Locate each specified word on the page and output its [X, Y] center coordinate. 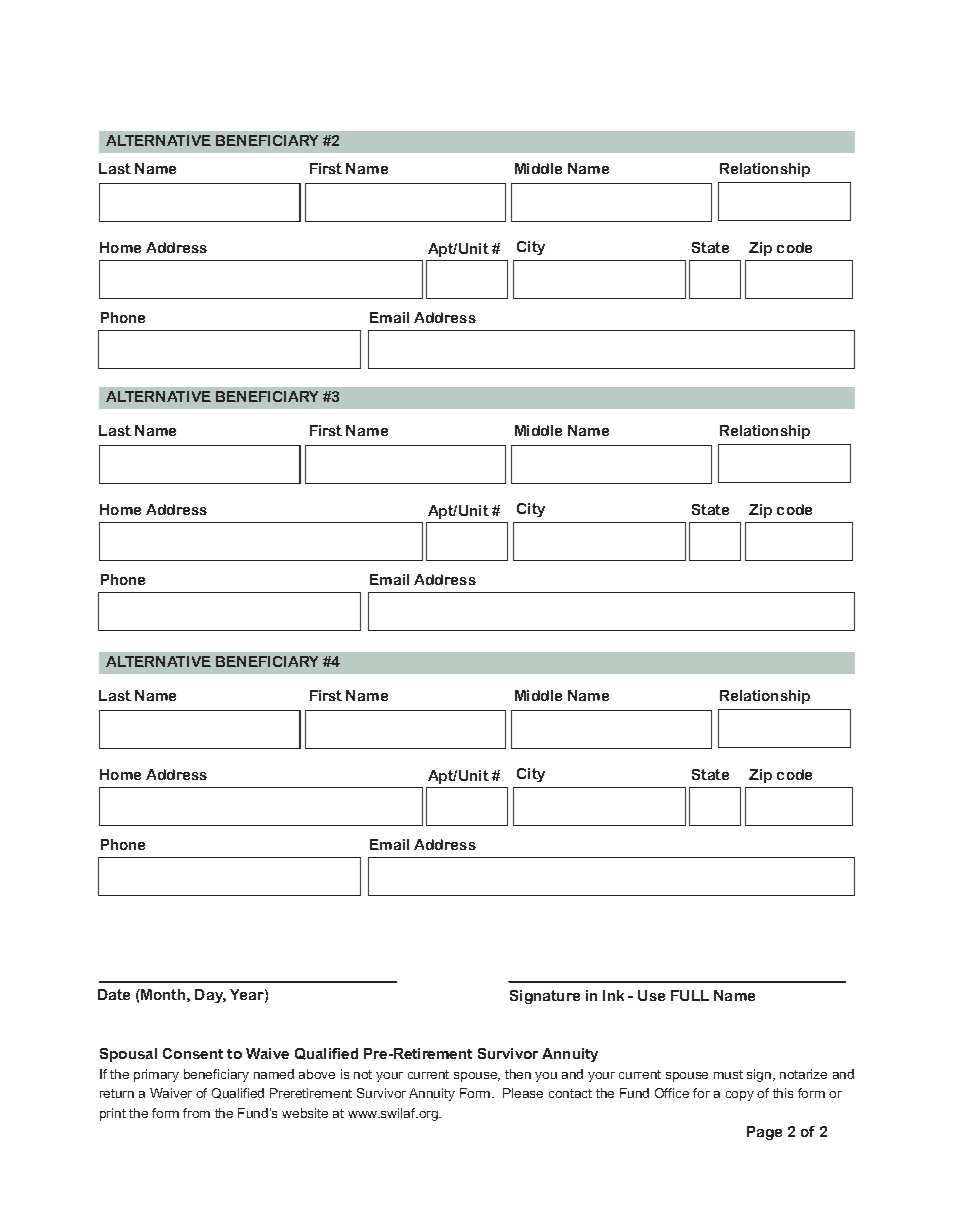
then [518, 1074]
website [305, 1113]
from [196, 1113]
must [728, 1074]
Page [764, 1133]
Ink [613, 995]
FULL [690, 995]
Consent [193, 1053]
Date [114, 994]
